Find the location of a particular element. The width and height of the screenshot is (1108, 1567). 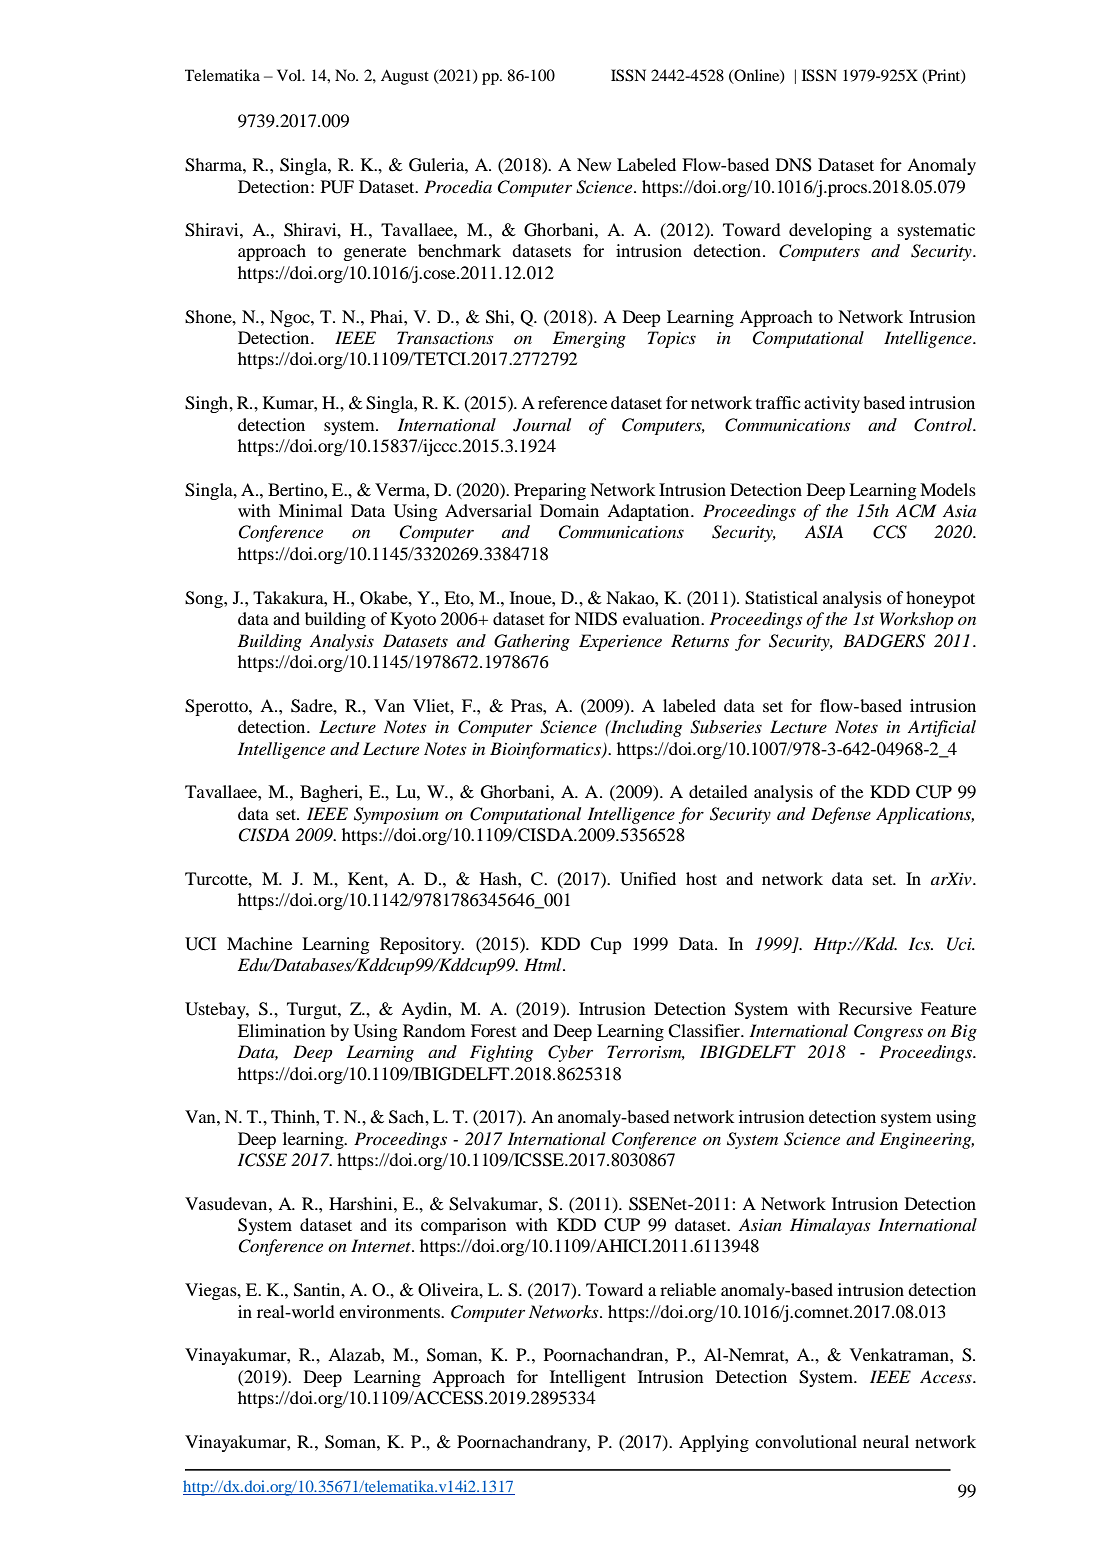

PUF is located at coordinates (337, 187).
